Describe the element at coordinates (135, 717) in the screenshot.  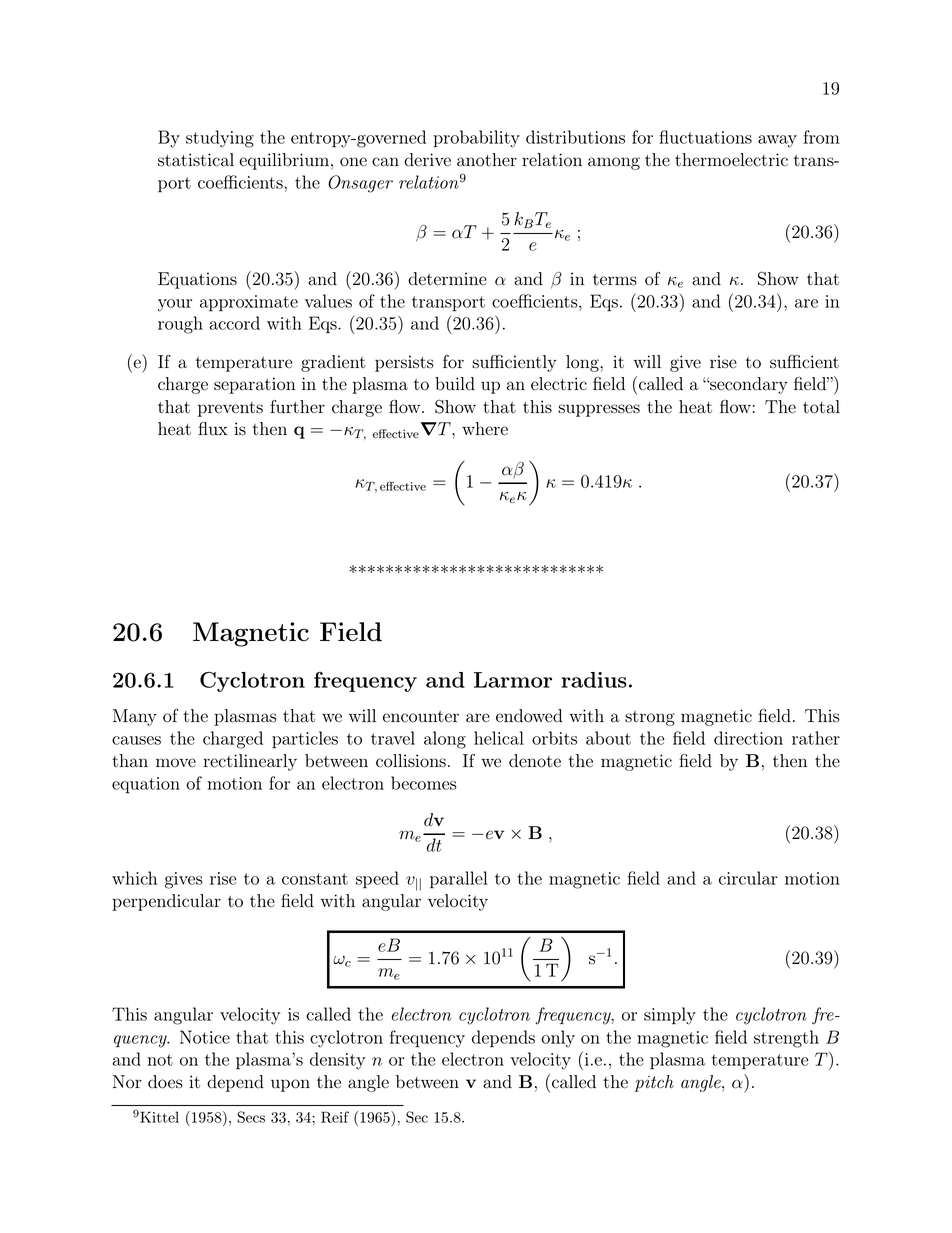
I see `Many` at that location.
